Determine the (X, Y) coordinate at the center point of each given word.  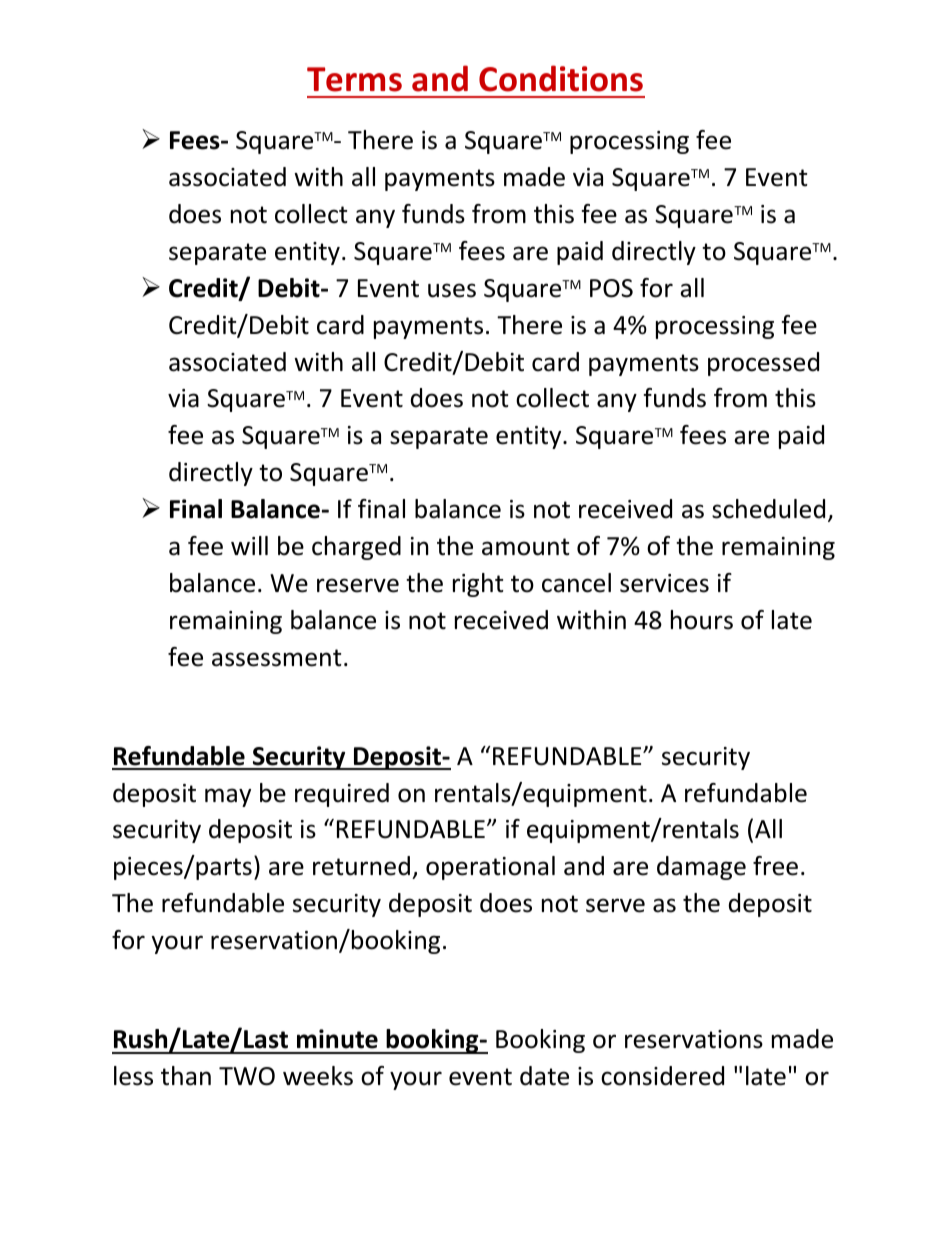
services (664, 583)
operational (490, 868)
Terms (354, 79)
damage (701, 868)
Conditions (561, 78)
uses (452, 290)
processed (763, 364)
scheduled (768, 509)
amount (526, 547)
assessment (277, 658)
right (478, 585)
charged (356, 548)
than (186, 1076)
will (249, 545)
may (228, 797)
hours (702, 620)
